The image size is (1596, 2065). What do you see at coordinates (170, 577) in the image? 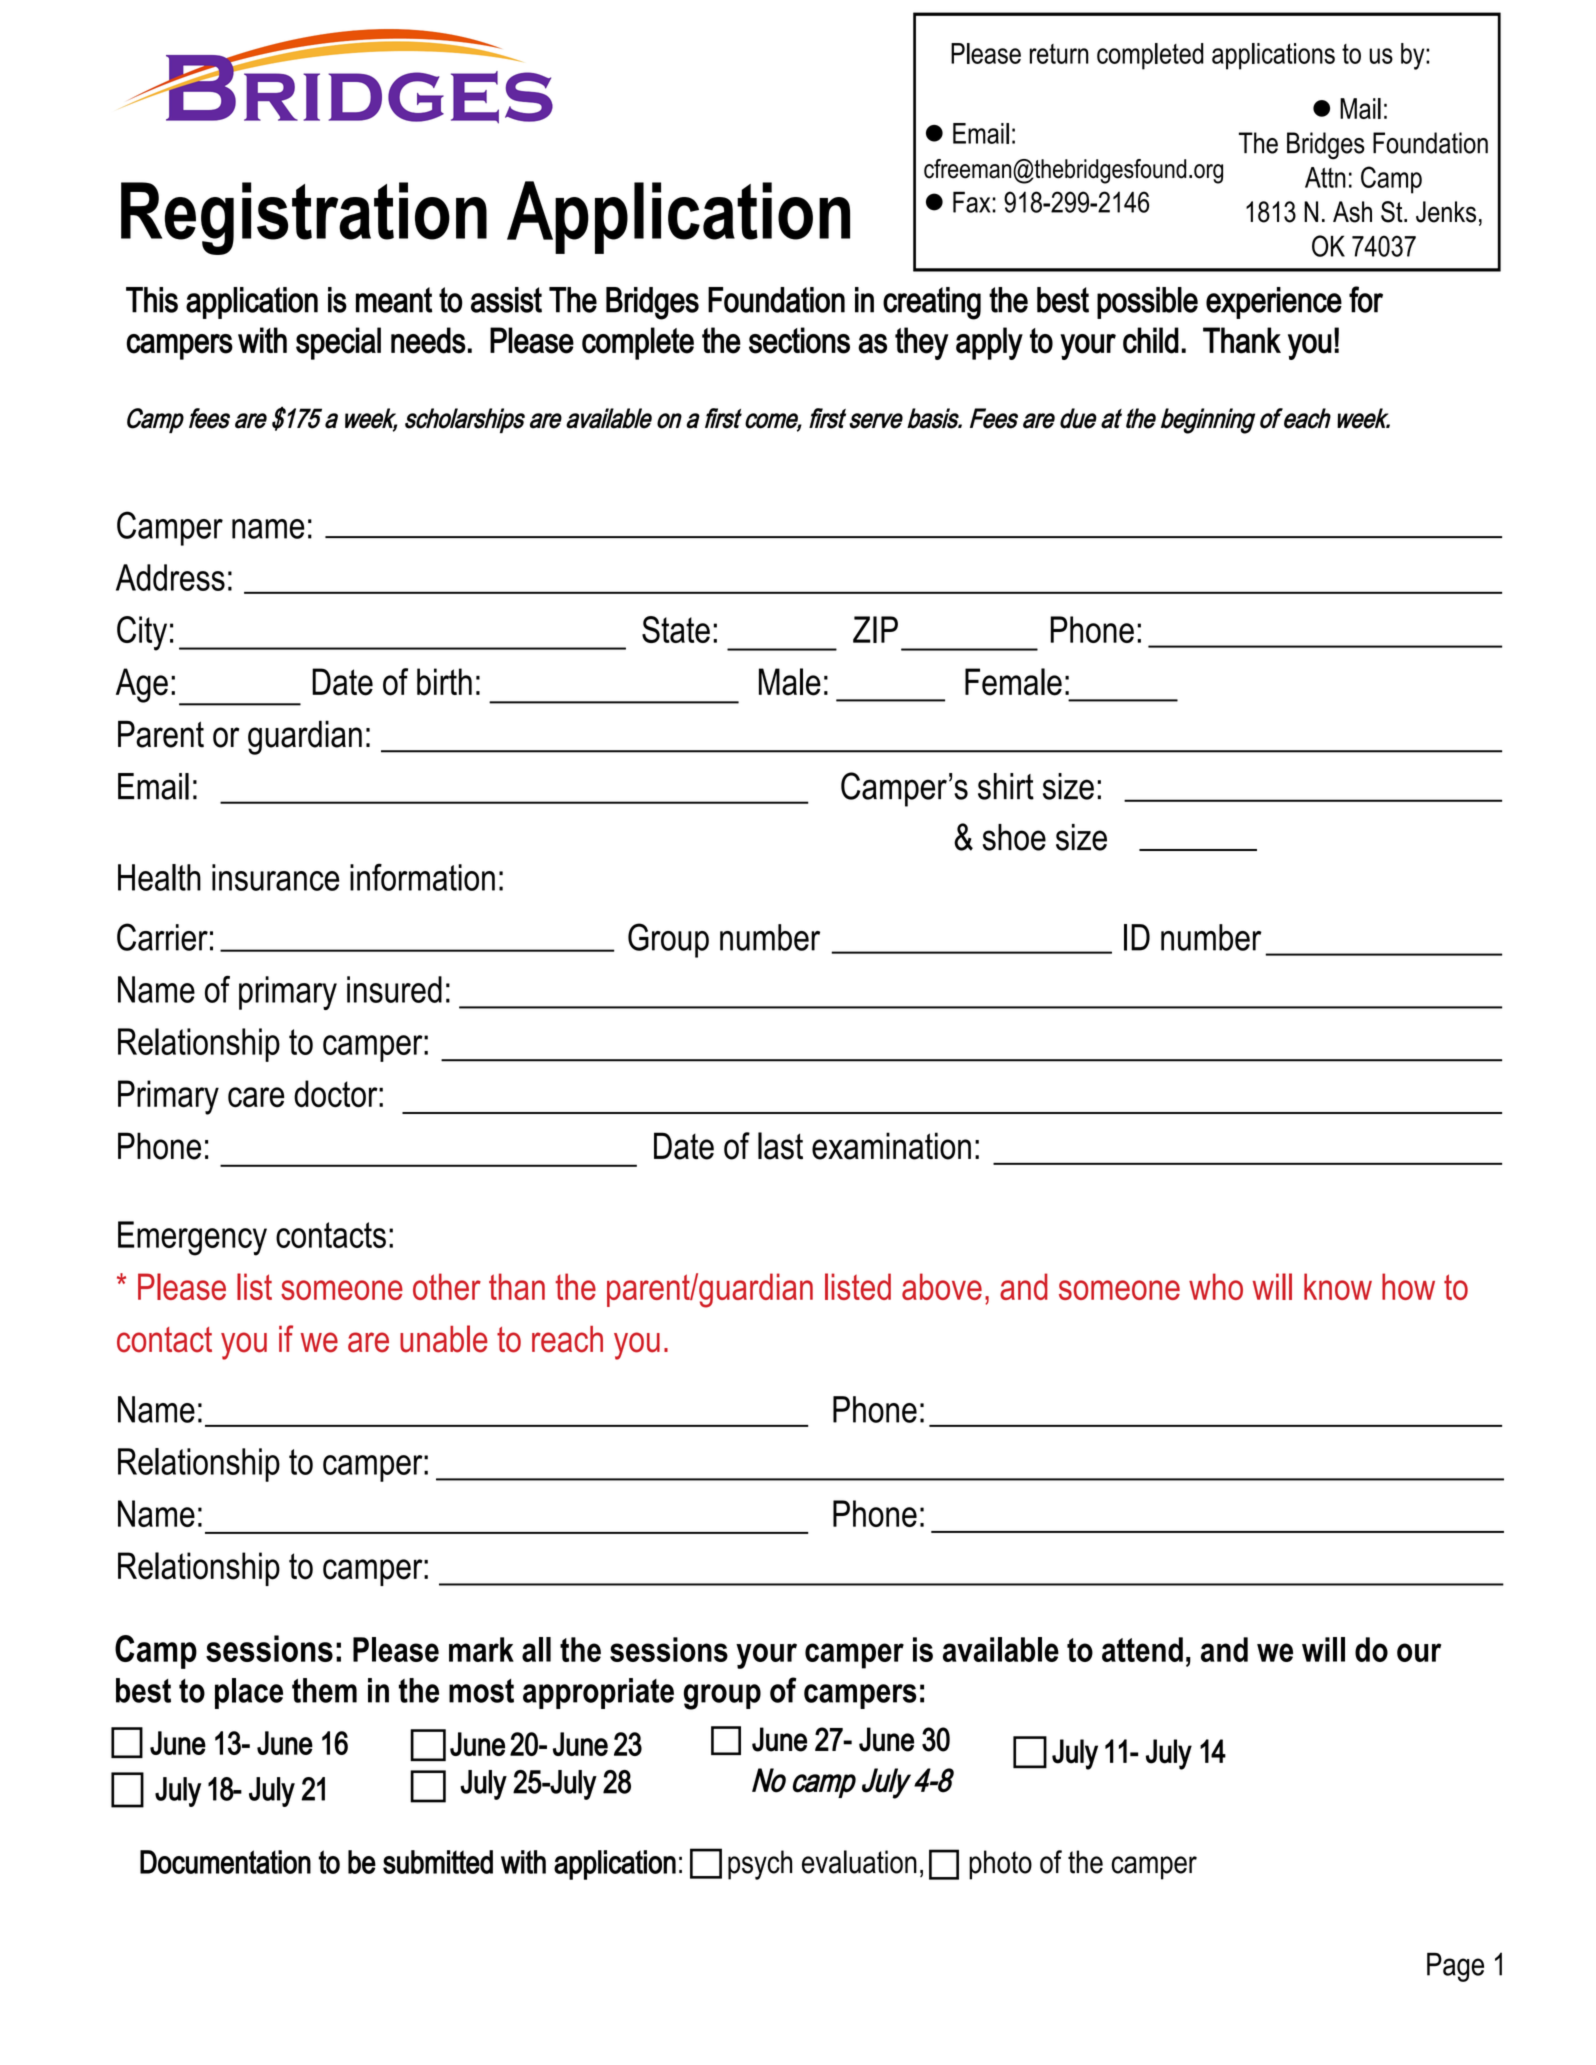
I see `Address` at bounding box center [170, 577].
